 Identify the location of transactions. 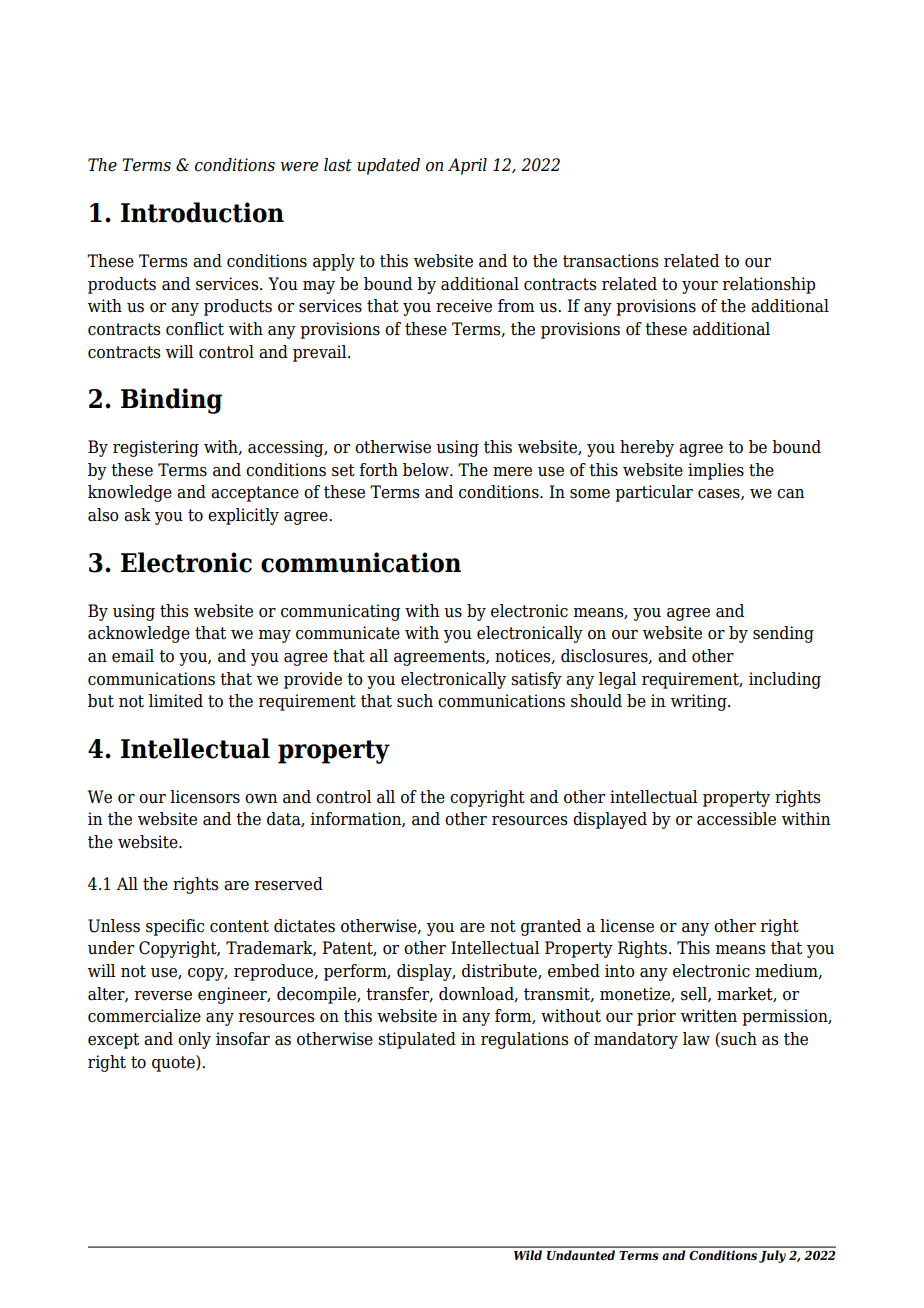
(610, 261).
